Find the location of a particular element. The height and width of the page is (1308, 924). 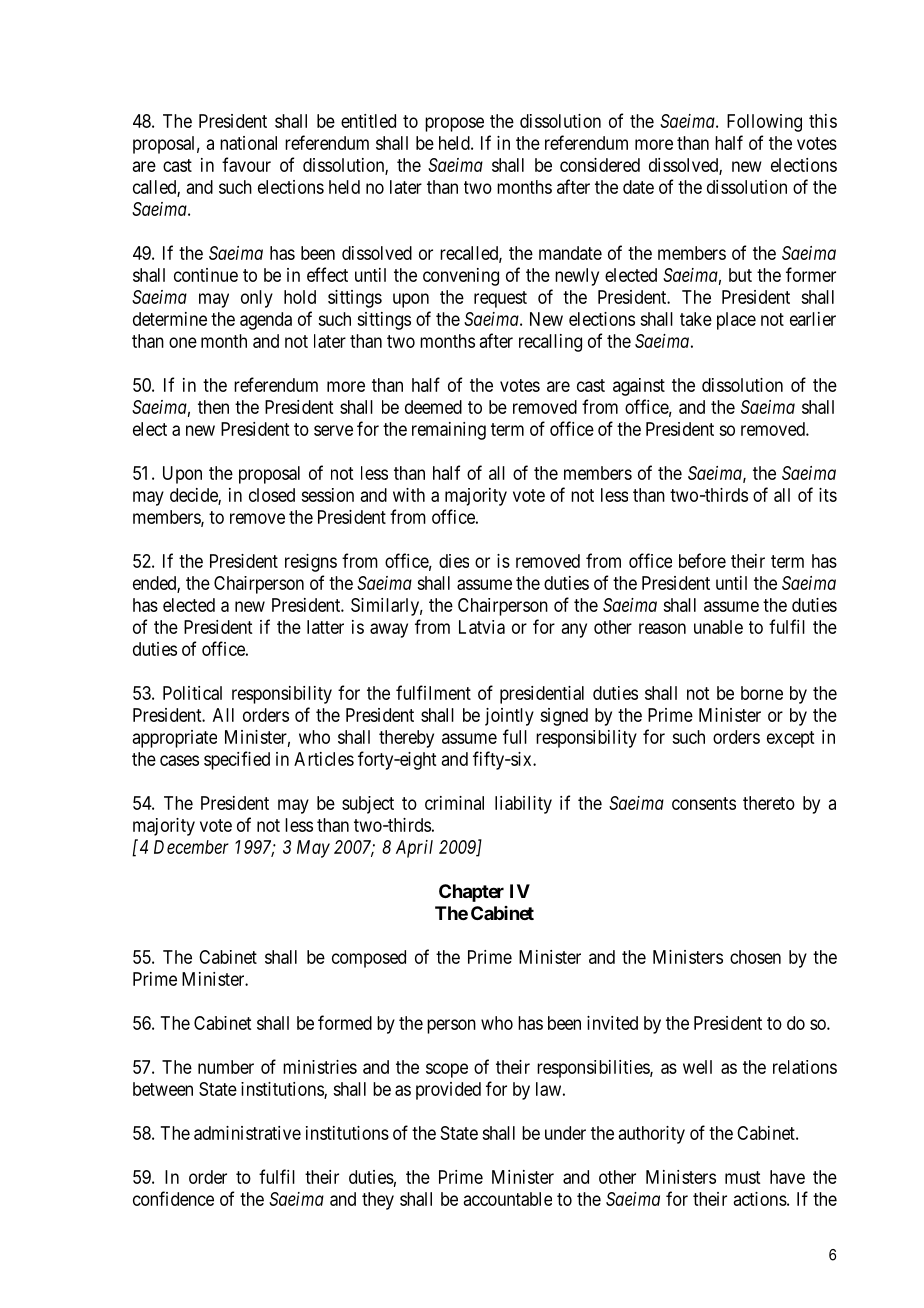

thereto is located at coordinates (769, 803).
